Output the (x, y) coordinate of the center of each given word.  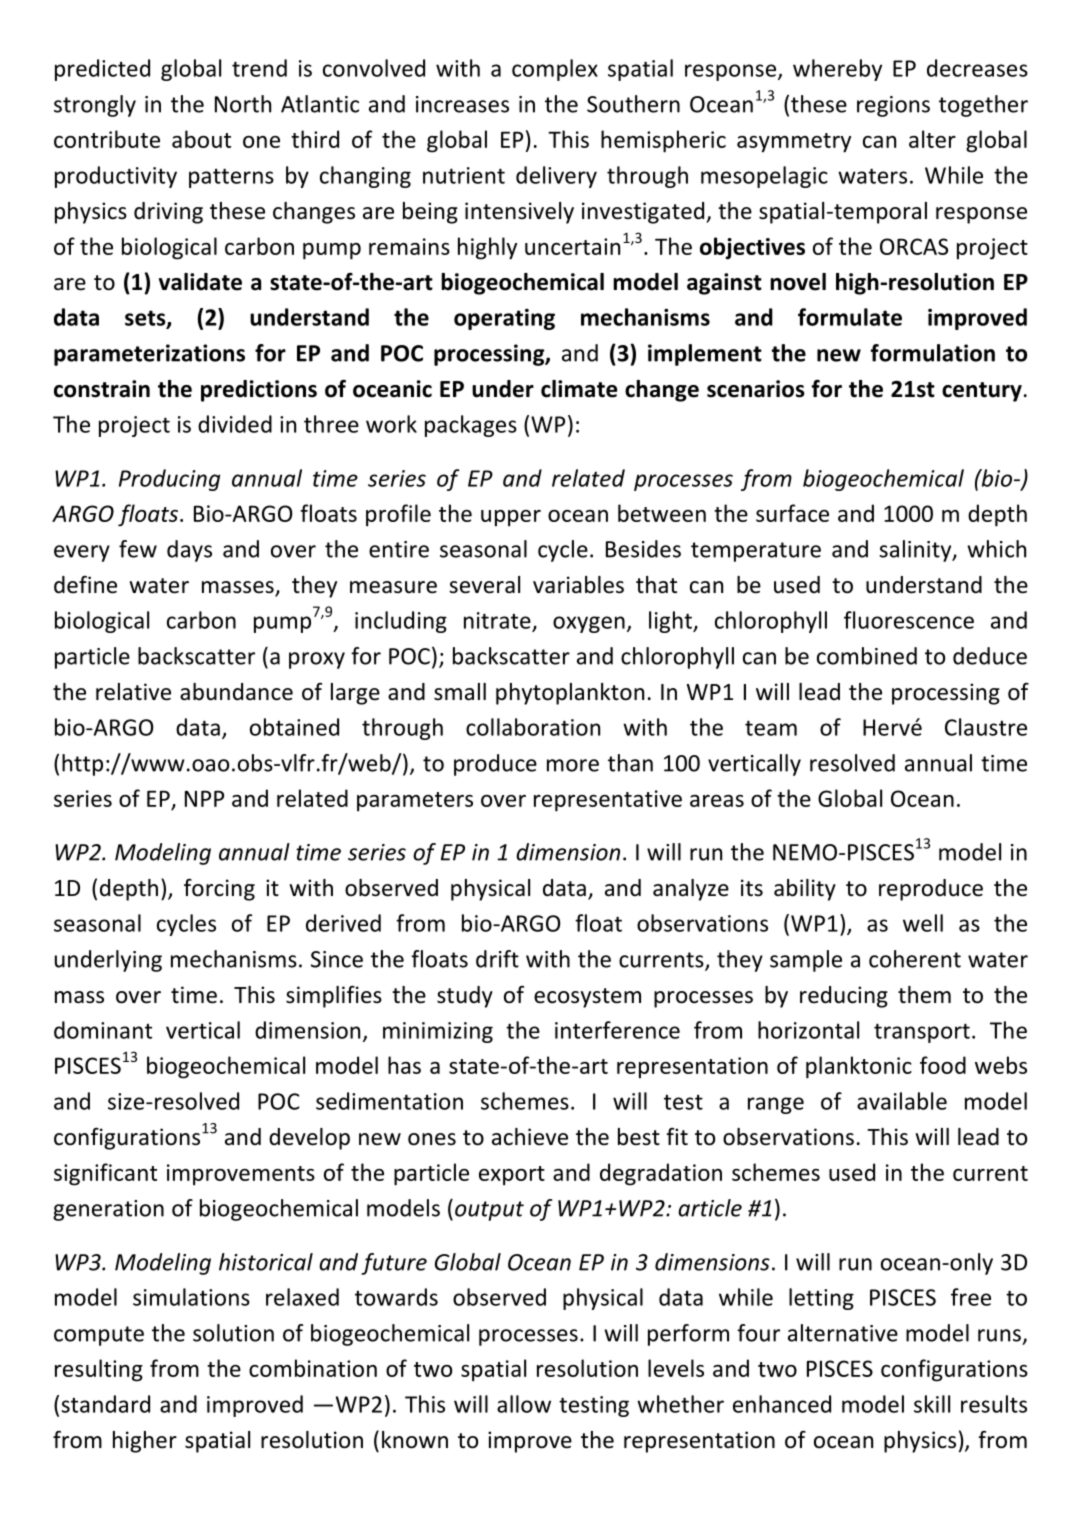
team (771, 728)
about (201, 139)
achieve (530, 1137)
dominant (103, 1030)
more (573, 765)
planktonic (859, 1067)
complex (555, 70)
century (982, 392)
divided (235, 424)
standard (105, 1404)
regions (893, 106)
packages (471, 426)
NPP (204, 799)
